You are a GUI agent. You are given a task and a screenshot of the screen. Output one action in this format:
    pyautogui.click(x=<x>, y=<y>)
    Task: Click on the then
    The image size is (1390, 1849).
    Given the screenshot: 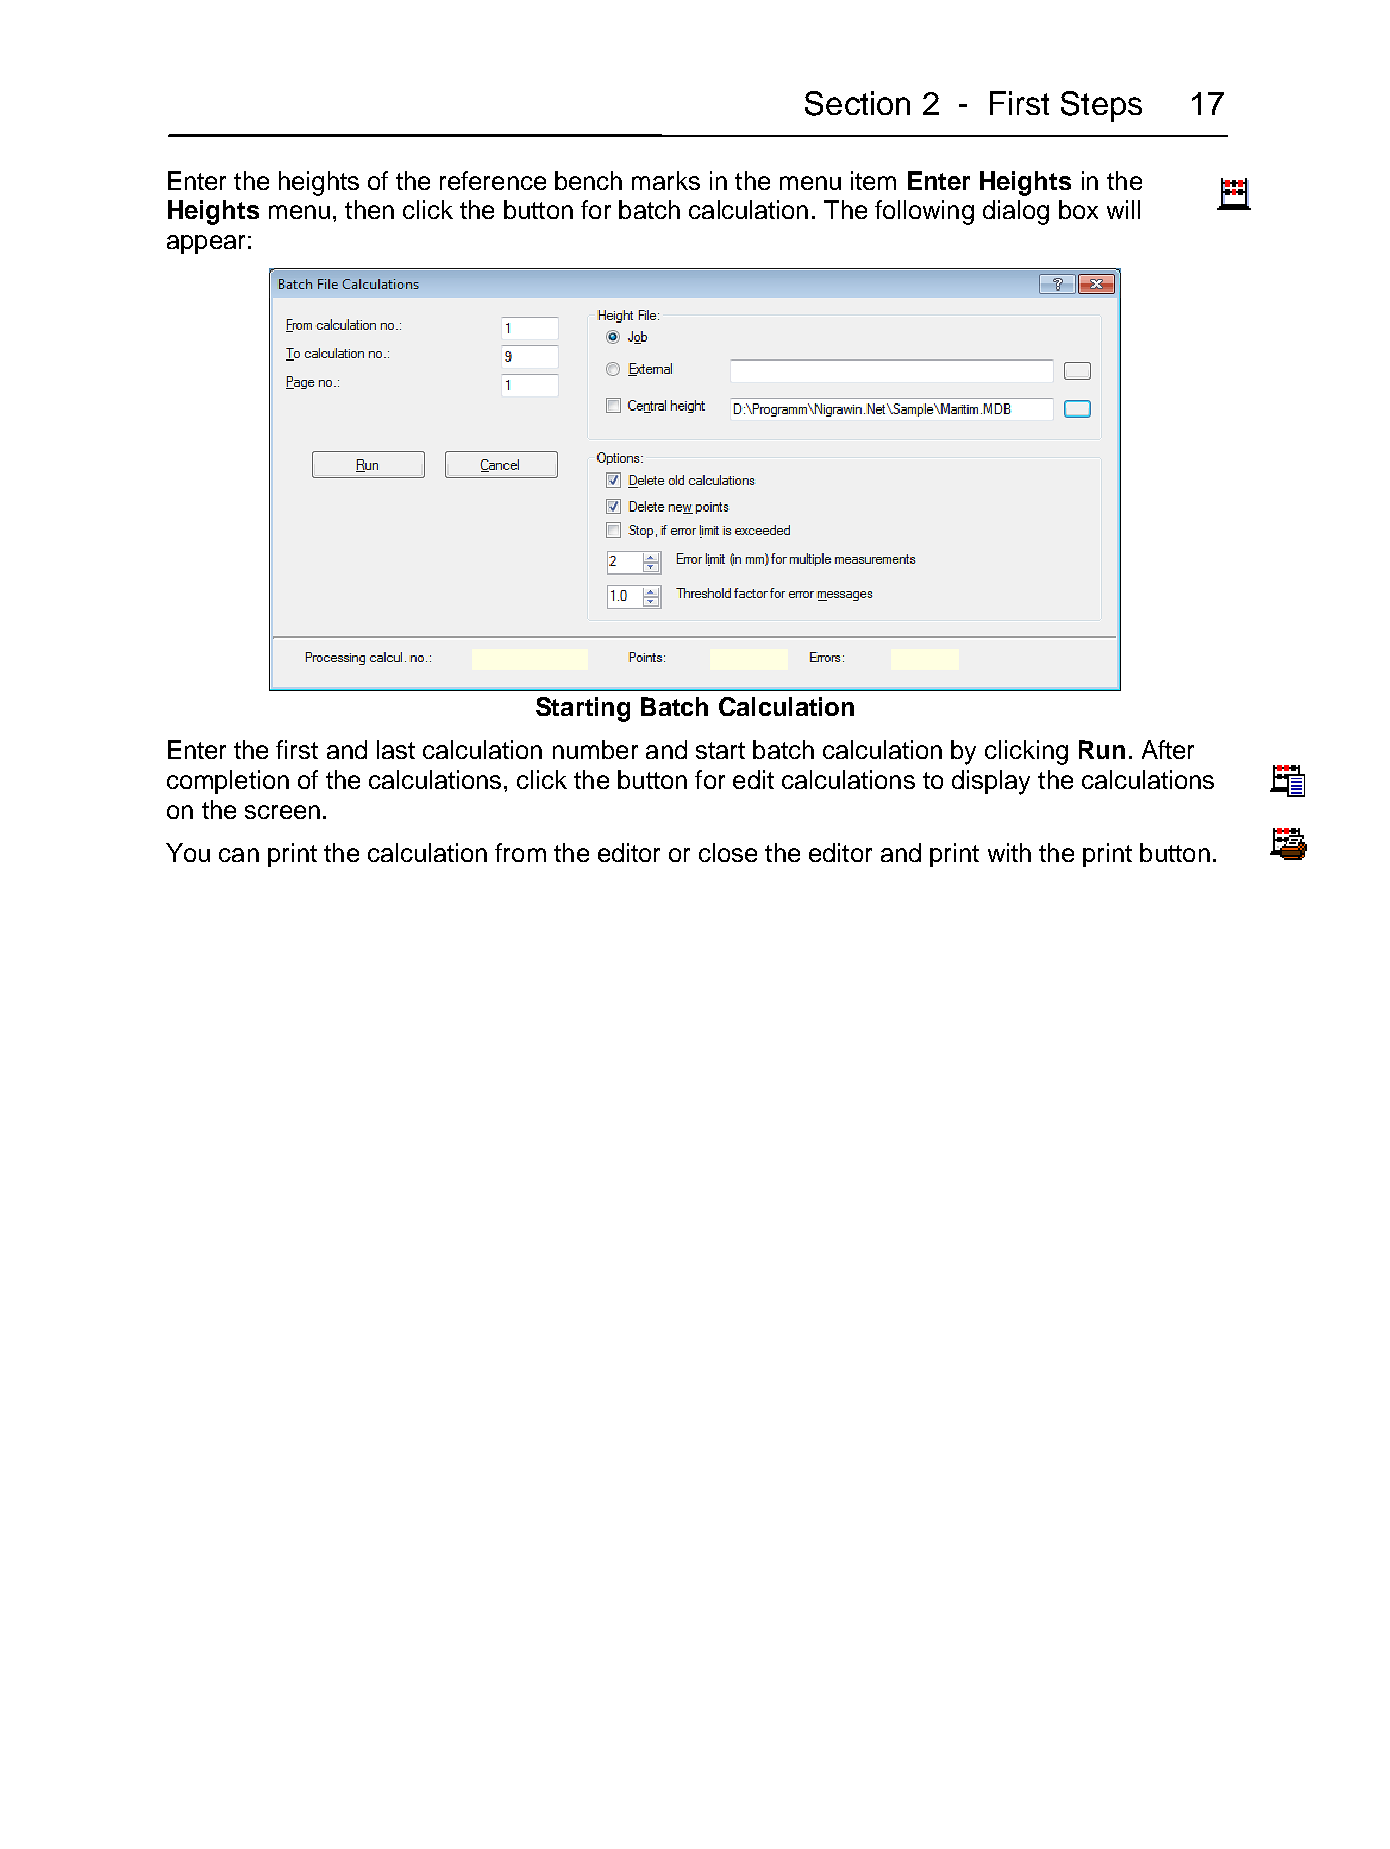 What is the action you would take?
    pyautogui.click(x=369, y=209)
